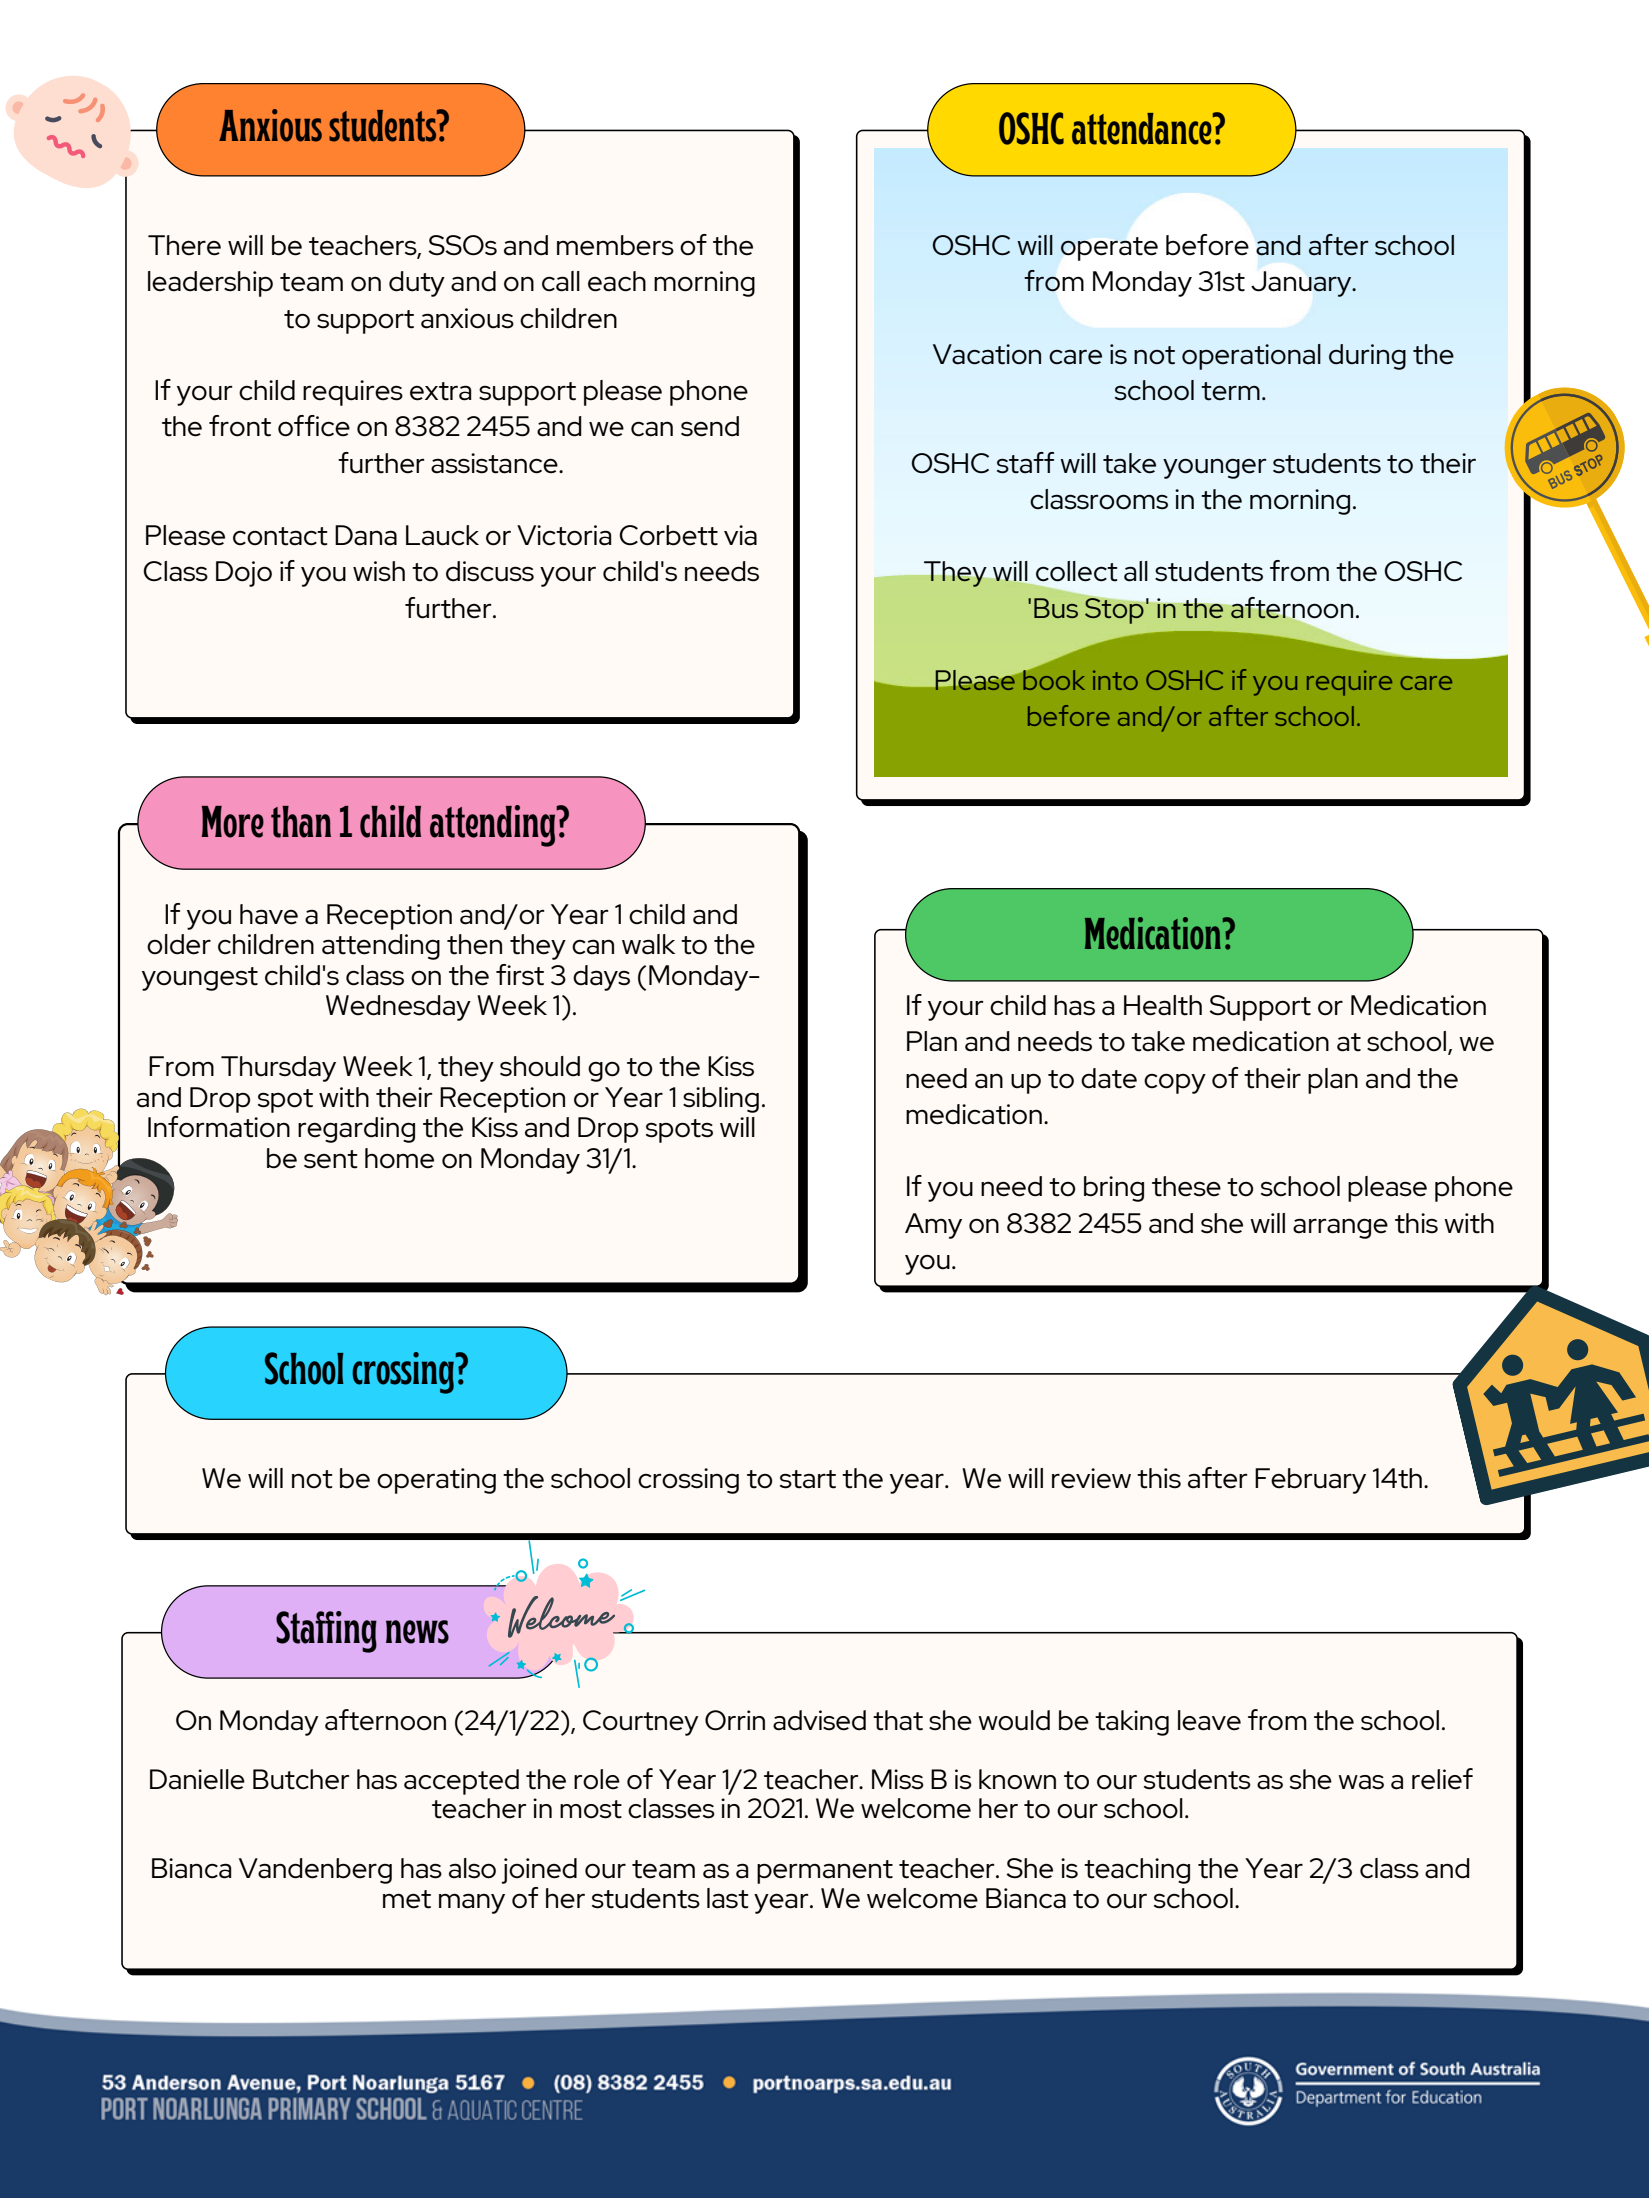  I want to click on sibling, so click(721, 1100).
